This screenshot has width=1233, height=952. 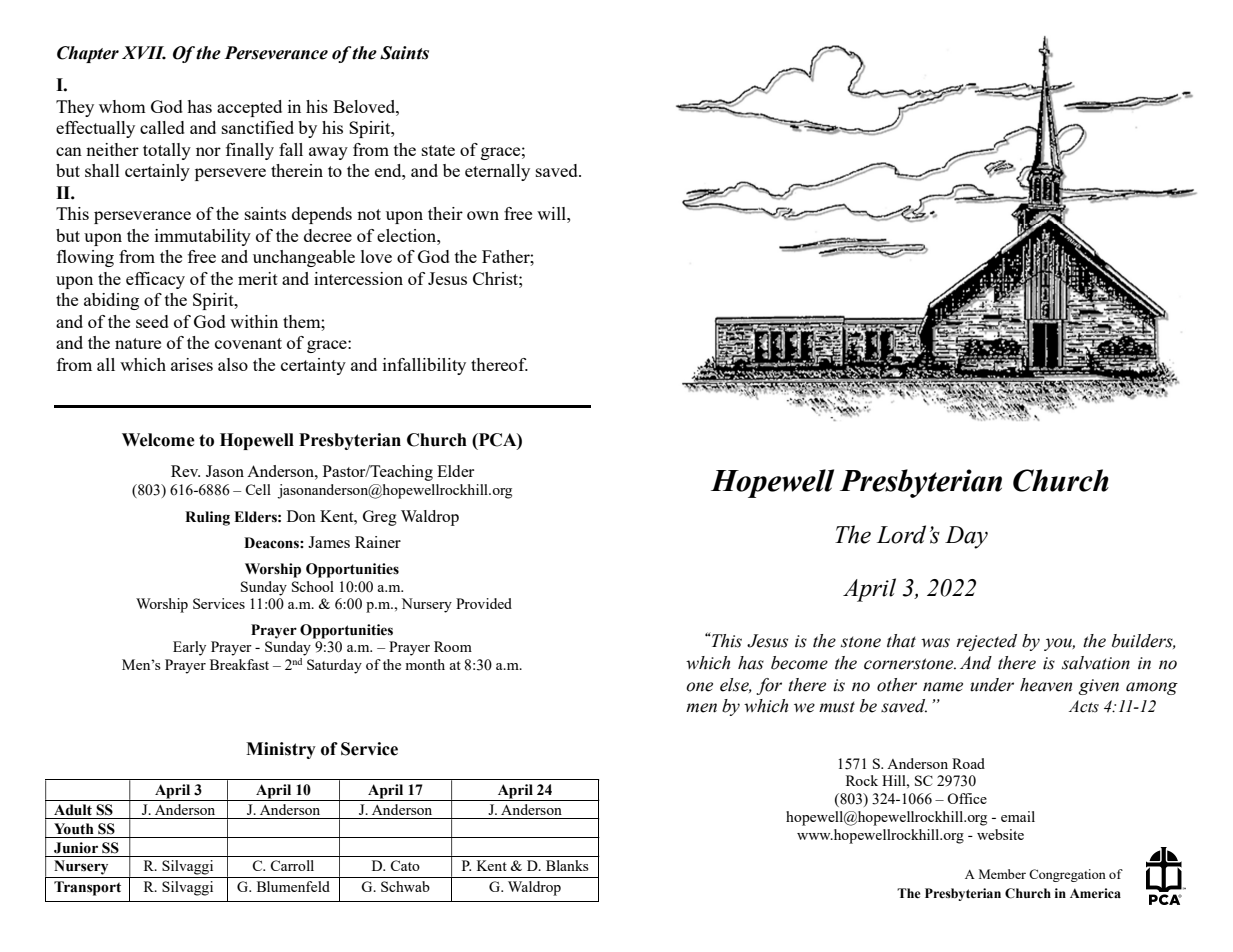 I want to click on Carroll, so click(x=292, y=865).
